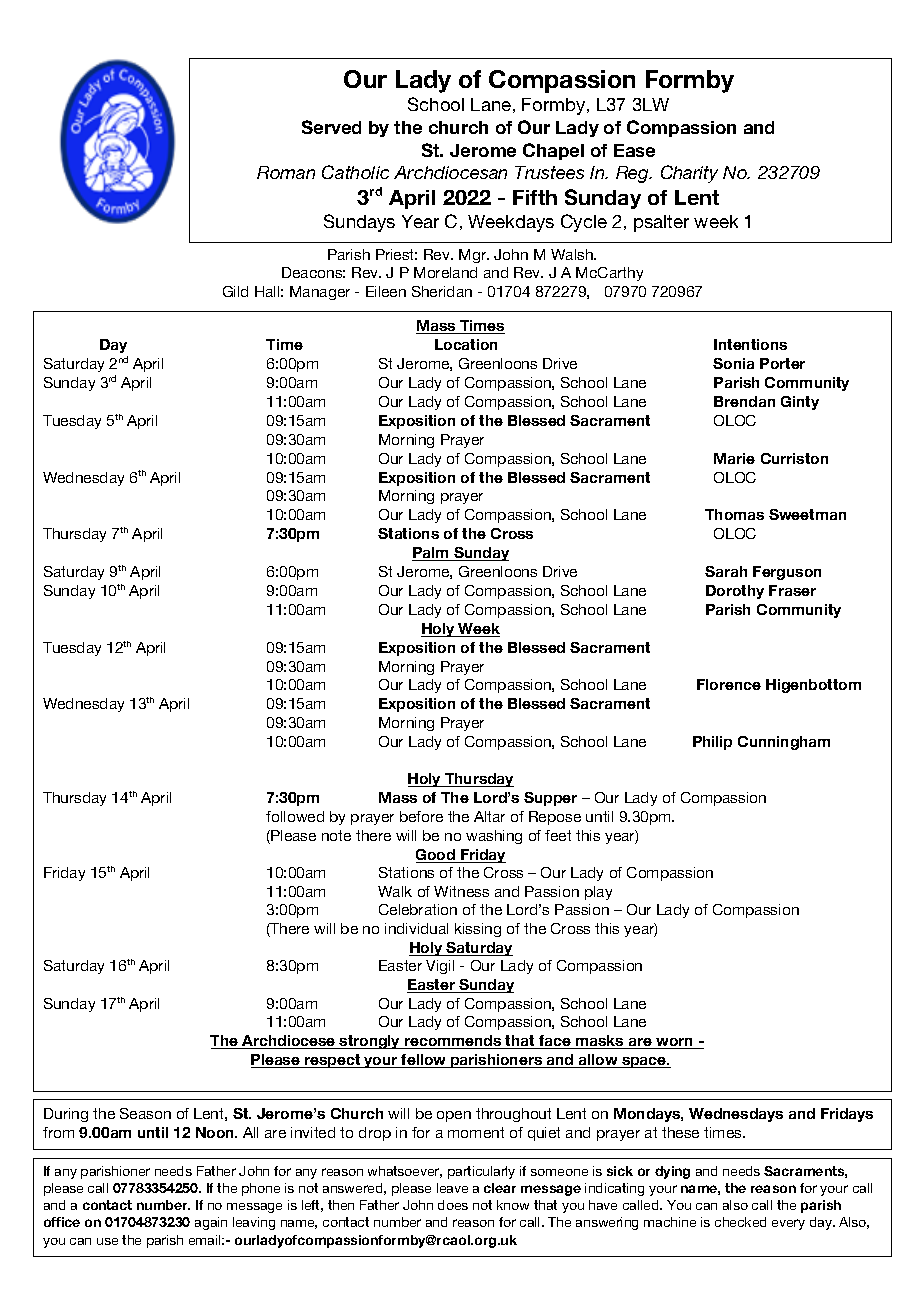 Image resolution: width=924 pixels, height=1308 pixels. I want to click on Florence, so click(729, 684).
